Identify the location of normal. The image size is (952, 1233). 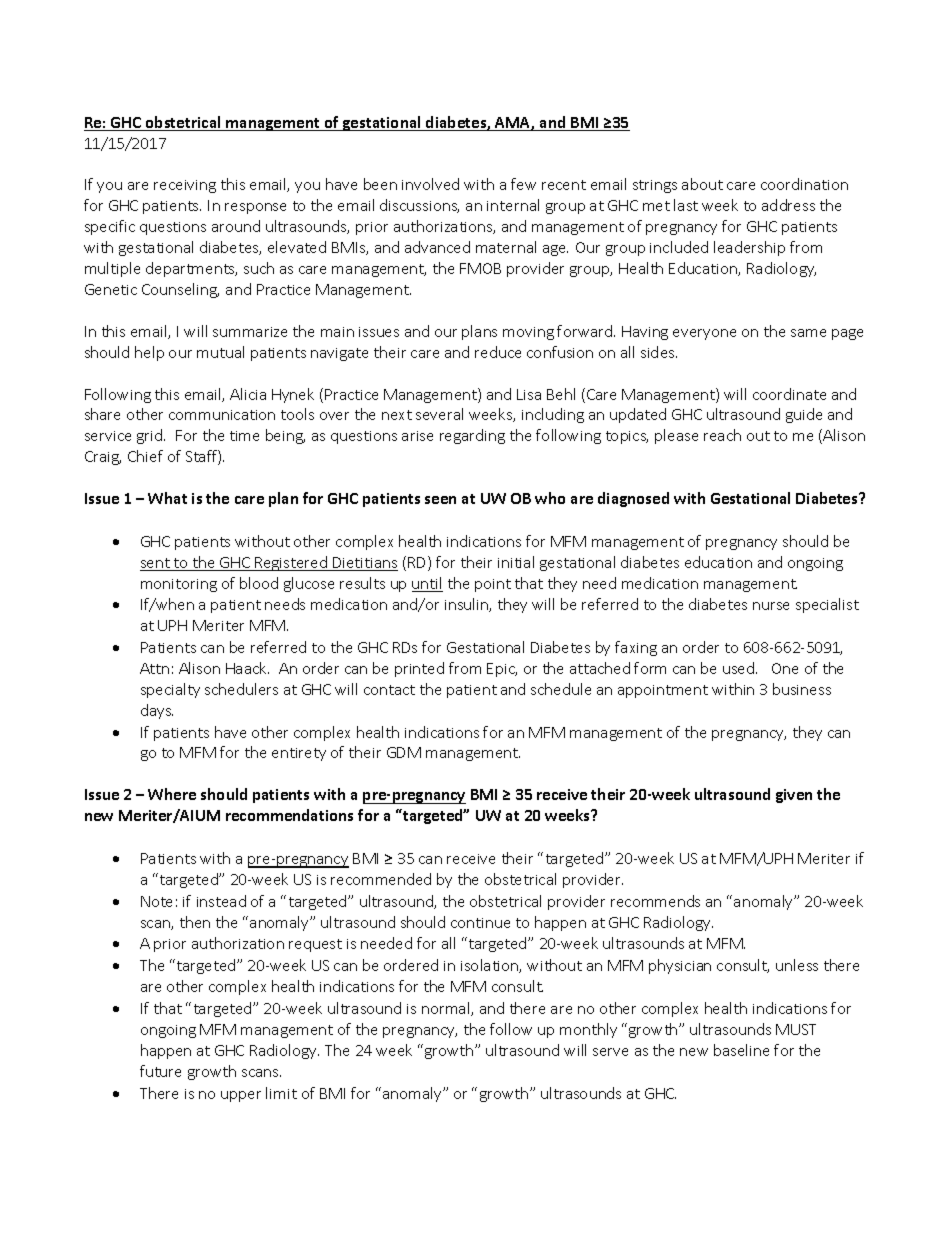
(447, 1009).
